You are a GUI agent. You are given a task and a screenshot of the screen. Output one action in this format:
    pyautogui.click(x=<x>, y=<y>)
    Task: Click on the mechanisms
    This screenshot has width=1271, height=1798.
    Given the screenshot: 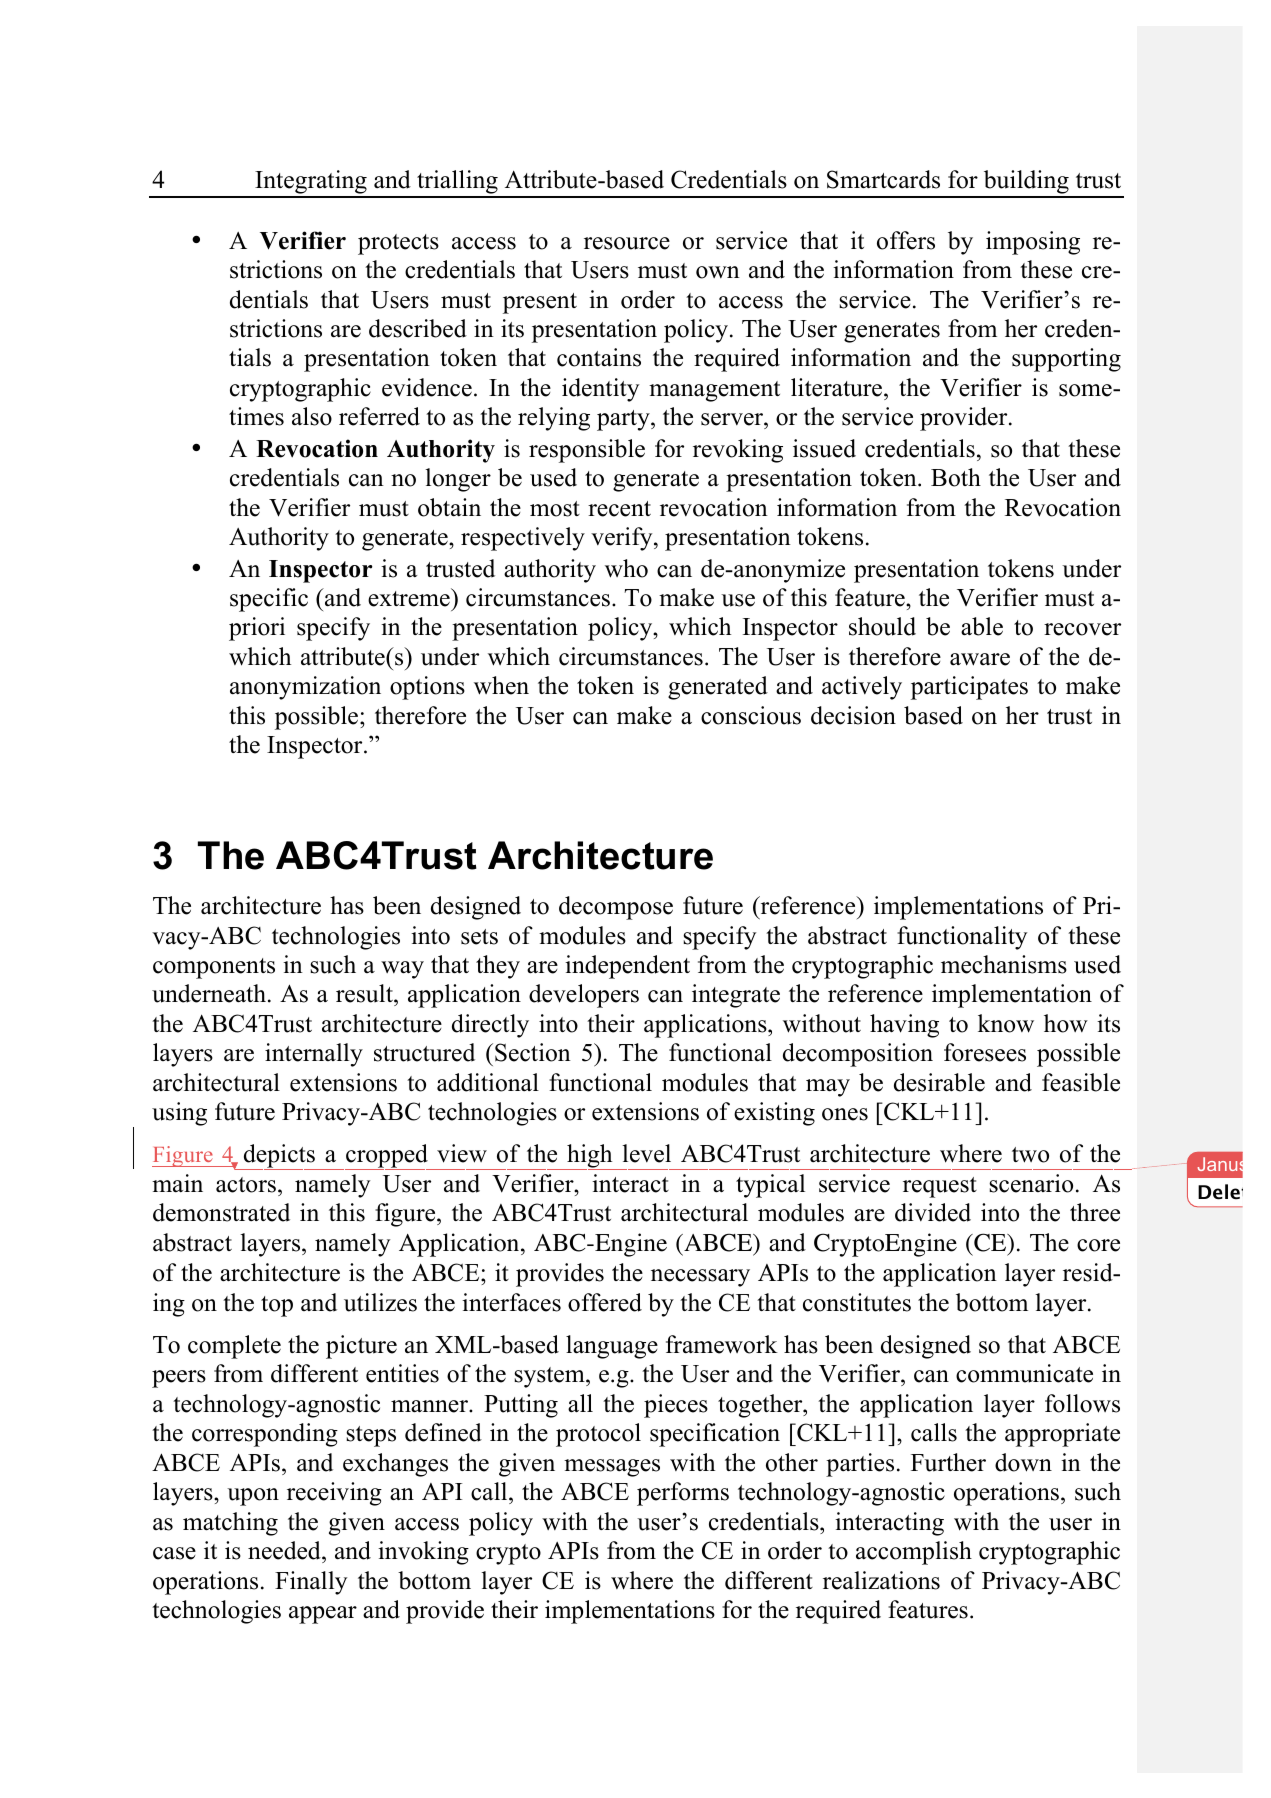 What is the action you would take?
    pyautogui.click(x=1004, y=964)
